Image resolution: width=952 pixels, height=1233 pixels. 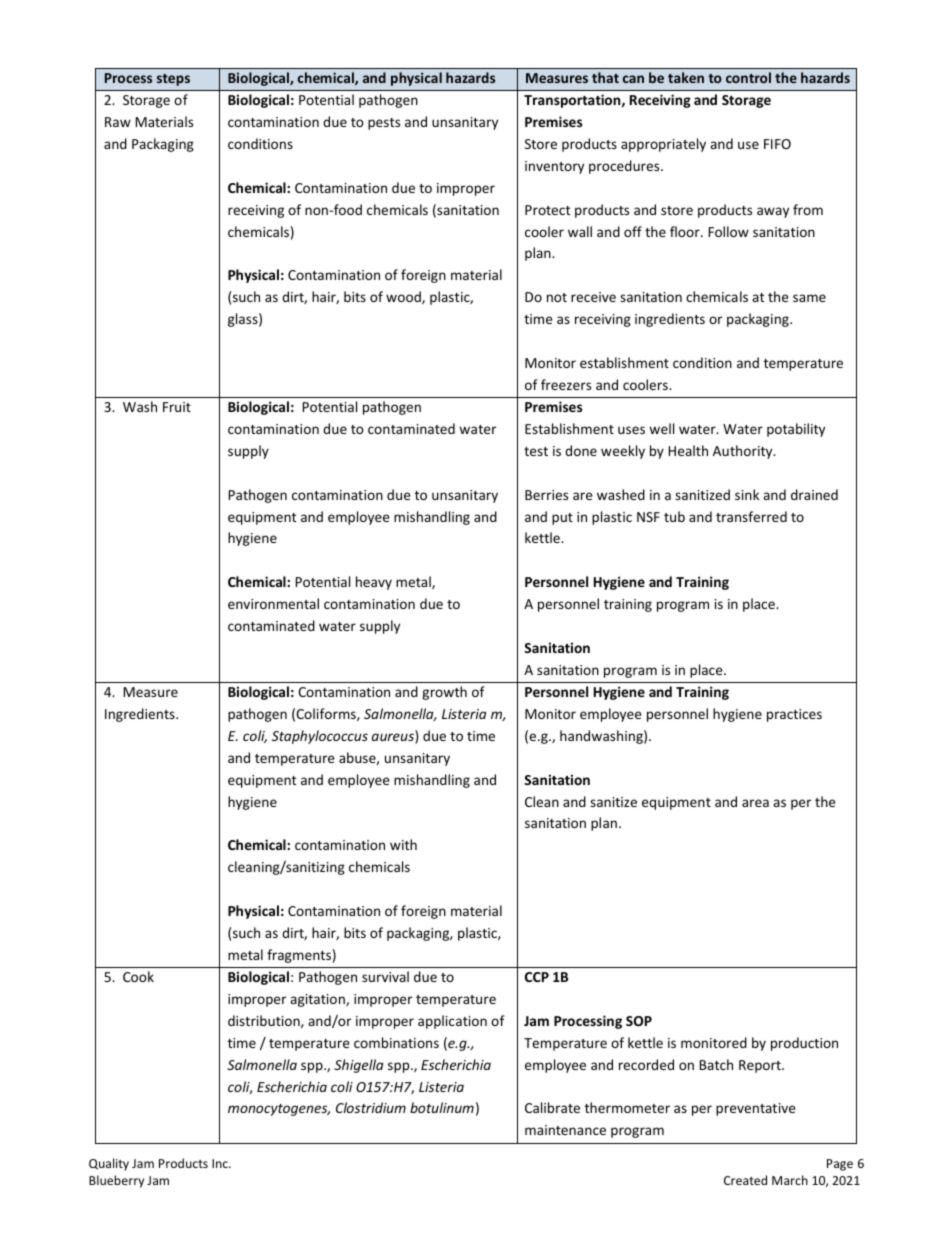 What do you see at coordinates (384, 124) in the document?
I see `pests` at bounding box center [384, 124].
